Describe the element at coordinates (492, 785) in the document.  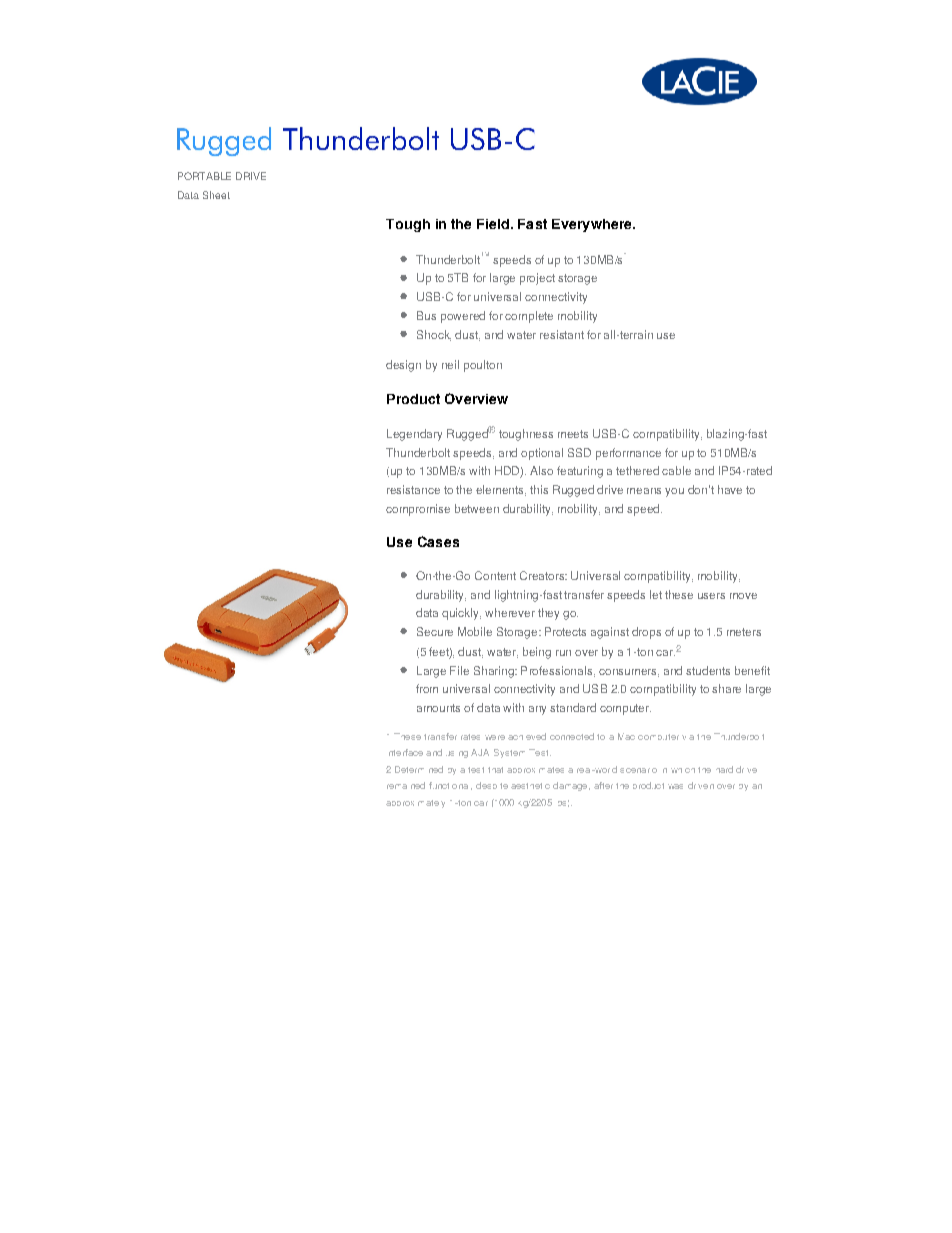
I see `despite` at that location.
